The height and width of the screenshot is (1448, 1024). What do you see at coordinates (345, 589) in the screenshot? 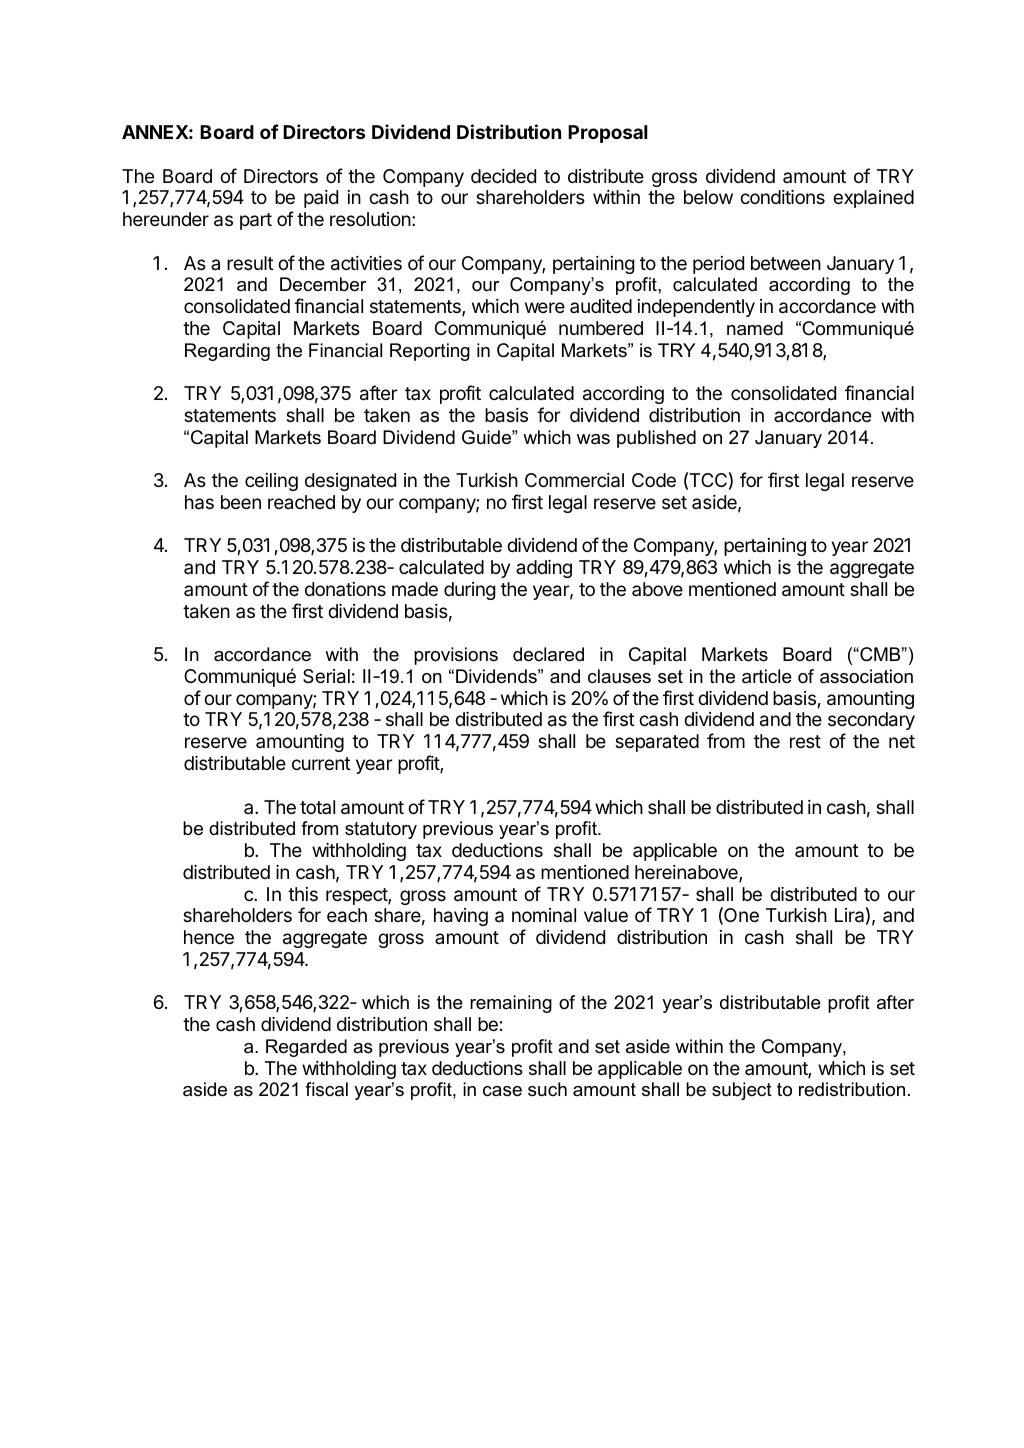
I see `donations` at bounding box center [345, 589].
